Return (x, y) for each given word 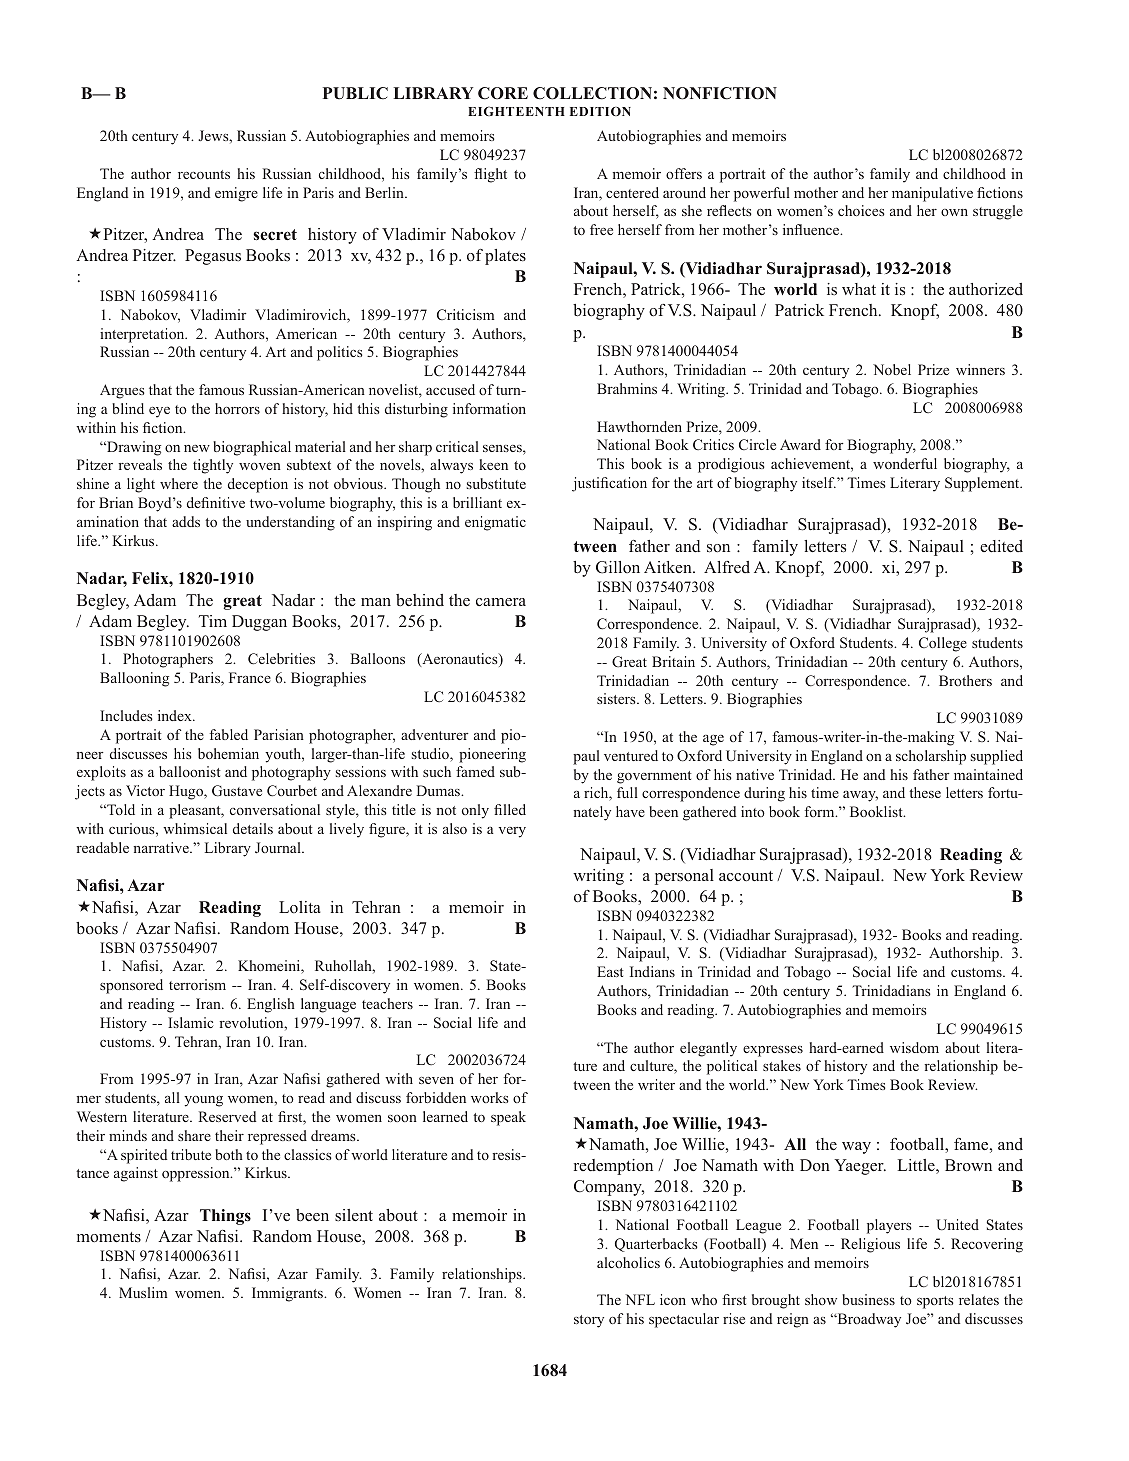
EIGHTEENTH (516, 111)
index (176, 715)
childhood (974, 173)
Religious (870, 1245)
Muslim (143, 1292)
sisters (617, 698)
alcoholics (628, 1262)
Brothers (965, 680)
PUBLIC (355, 93)
